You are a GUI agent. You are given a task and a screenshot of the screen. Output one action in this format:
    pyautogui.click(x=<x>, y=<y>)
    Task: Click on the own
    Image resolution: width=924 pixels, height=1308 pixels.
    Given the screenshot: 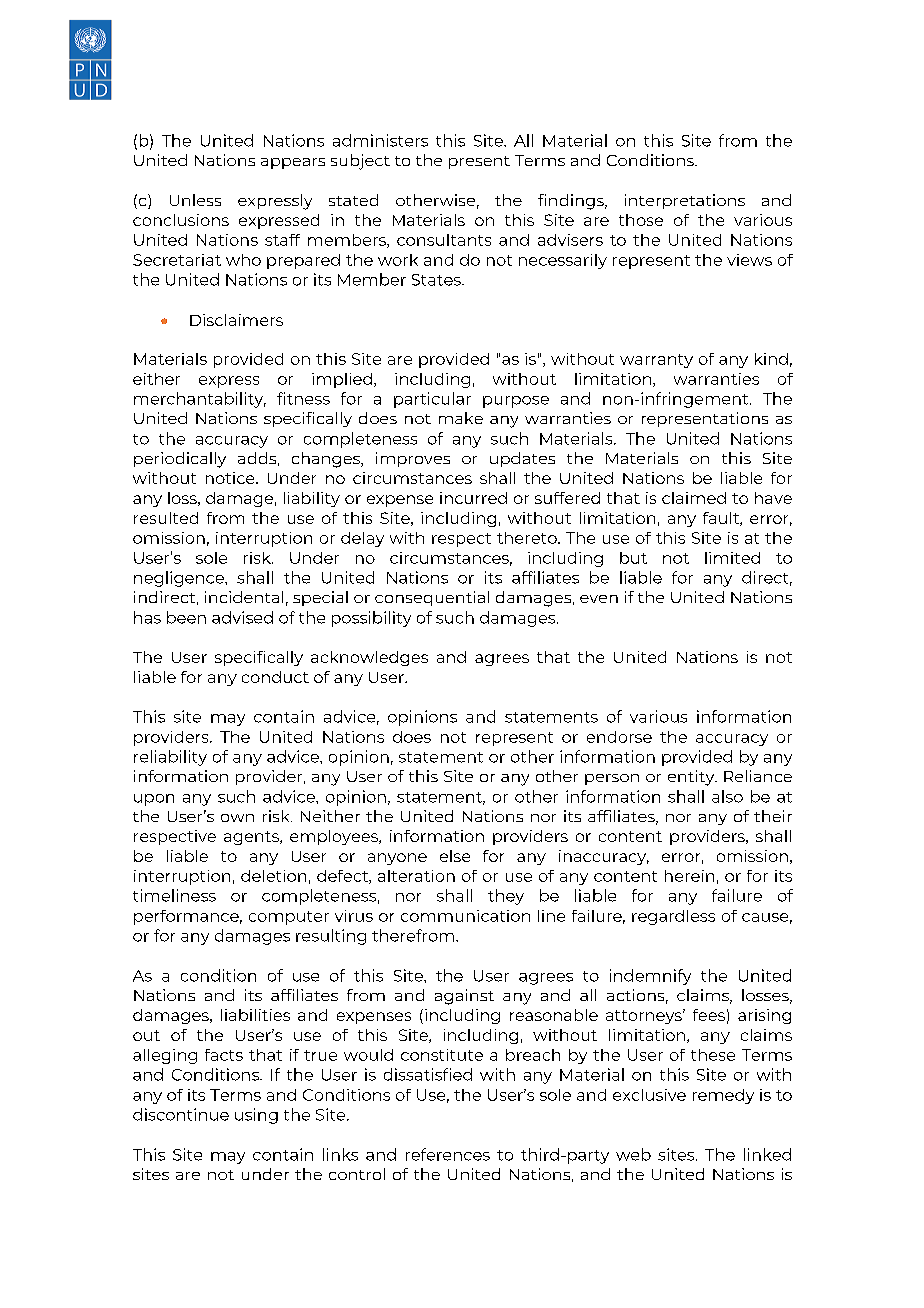 What is the action you would take?
    pyautogui.click(x=237, y=818)
